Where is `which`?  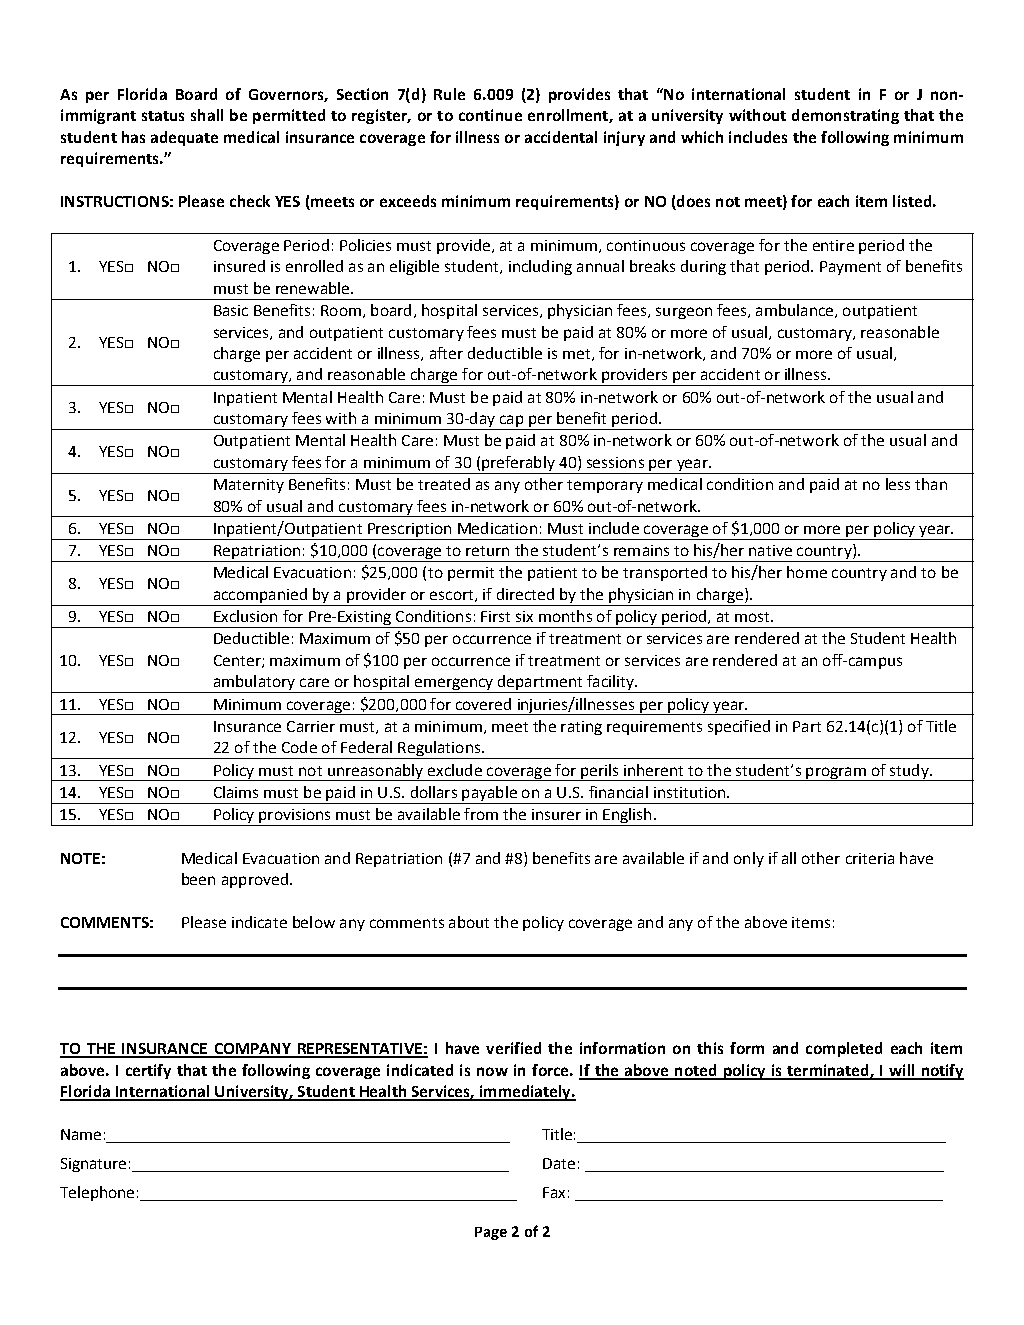
which is located at coordinates (702, 137).
